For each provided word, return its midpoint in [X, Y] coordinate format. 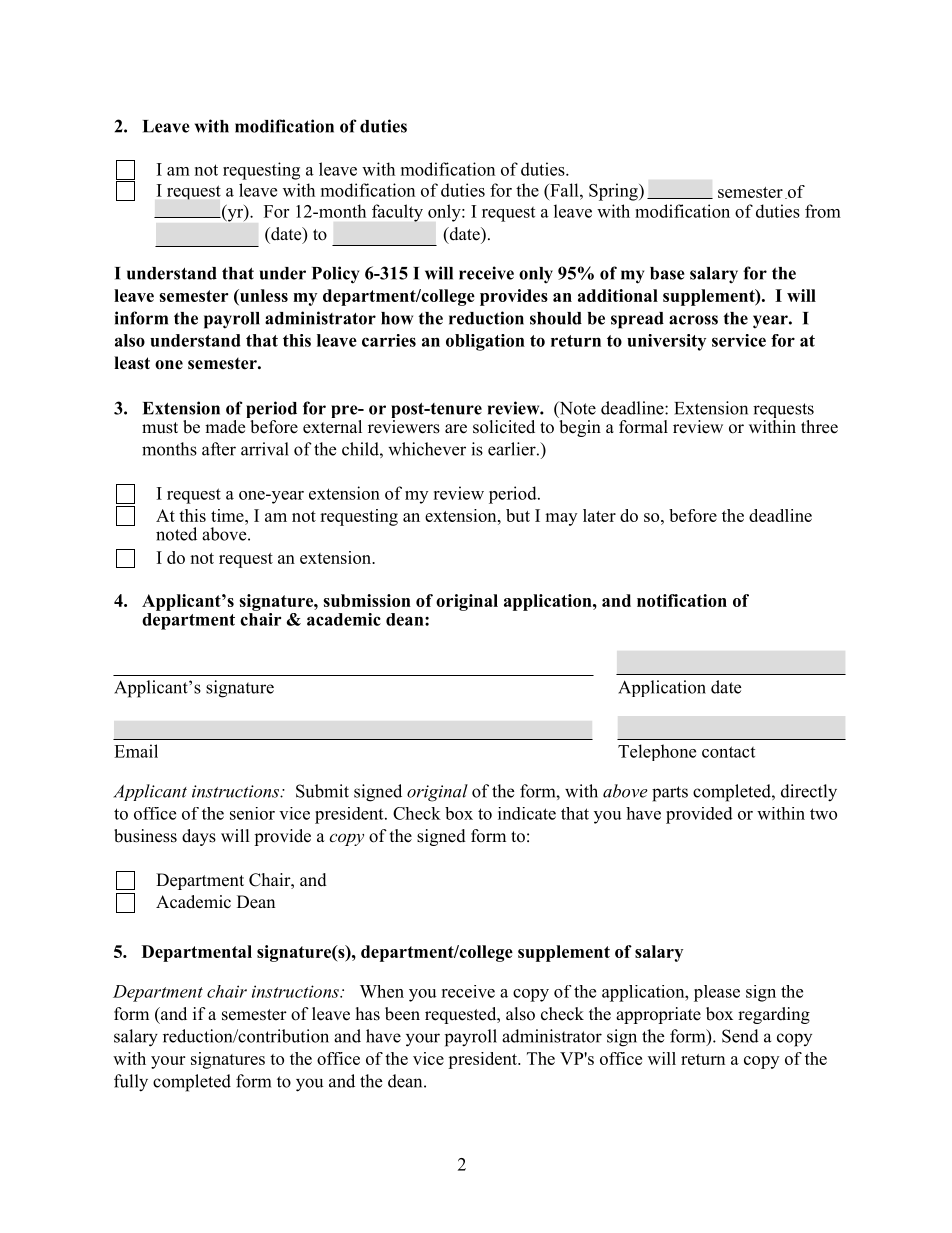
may [561, 519]
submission [367, 600]
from [823, 211]
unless [263, 295]
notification [682, 600]
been [402, 1014]
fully [131, 1083]
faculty [397, 213]
